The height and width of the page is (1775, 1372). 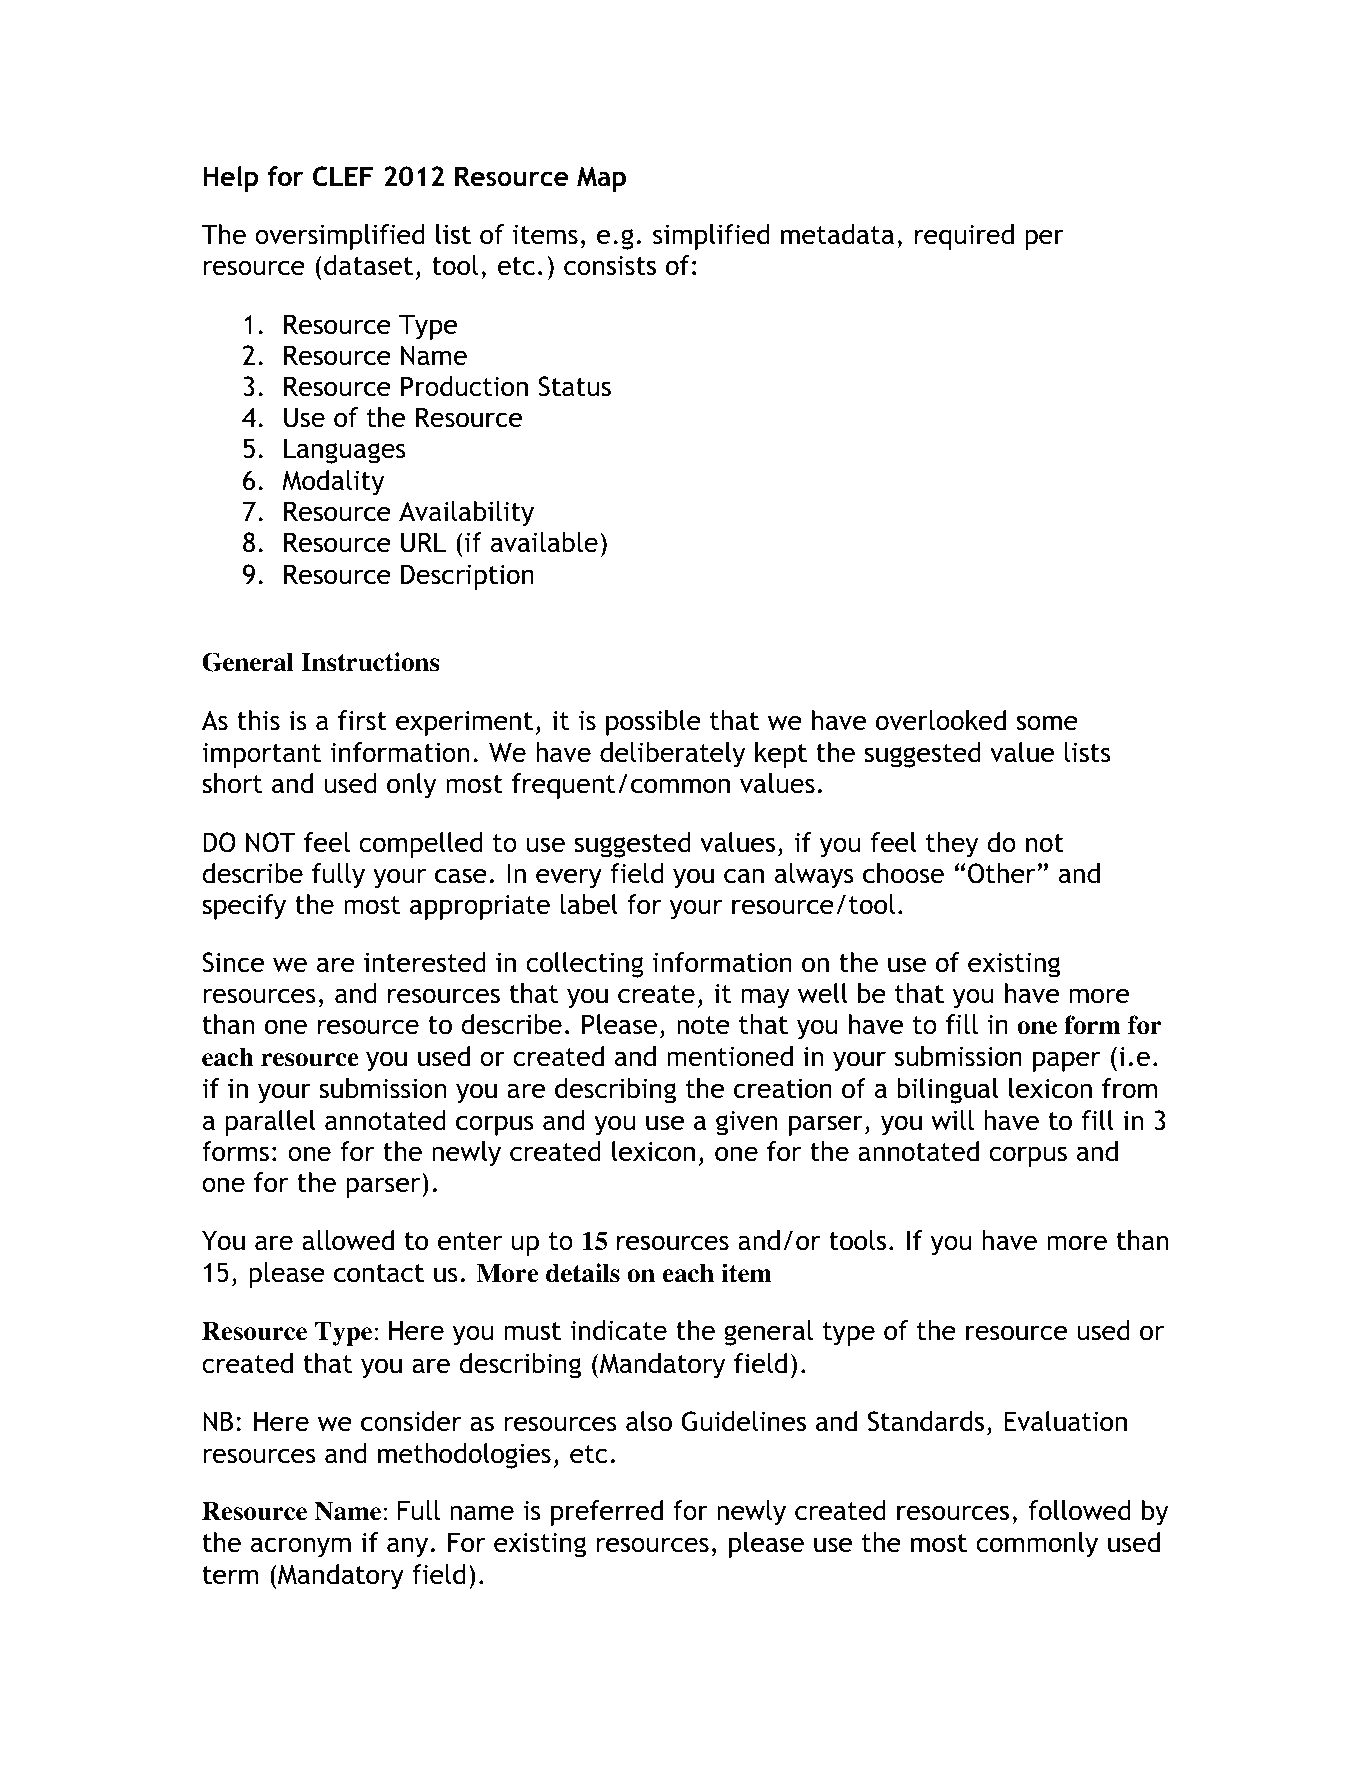 I want to click on Other, so click(x=1002, y=873).
